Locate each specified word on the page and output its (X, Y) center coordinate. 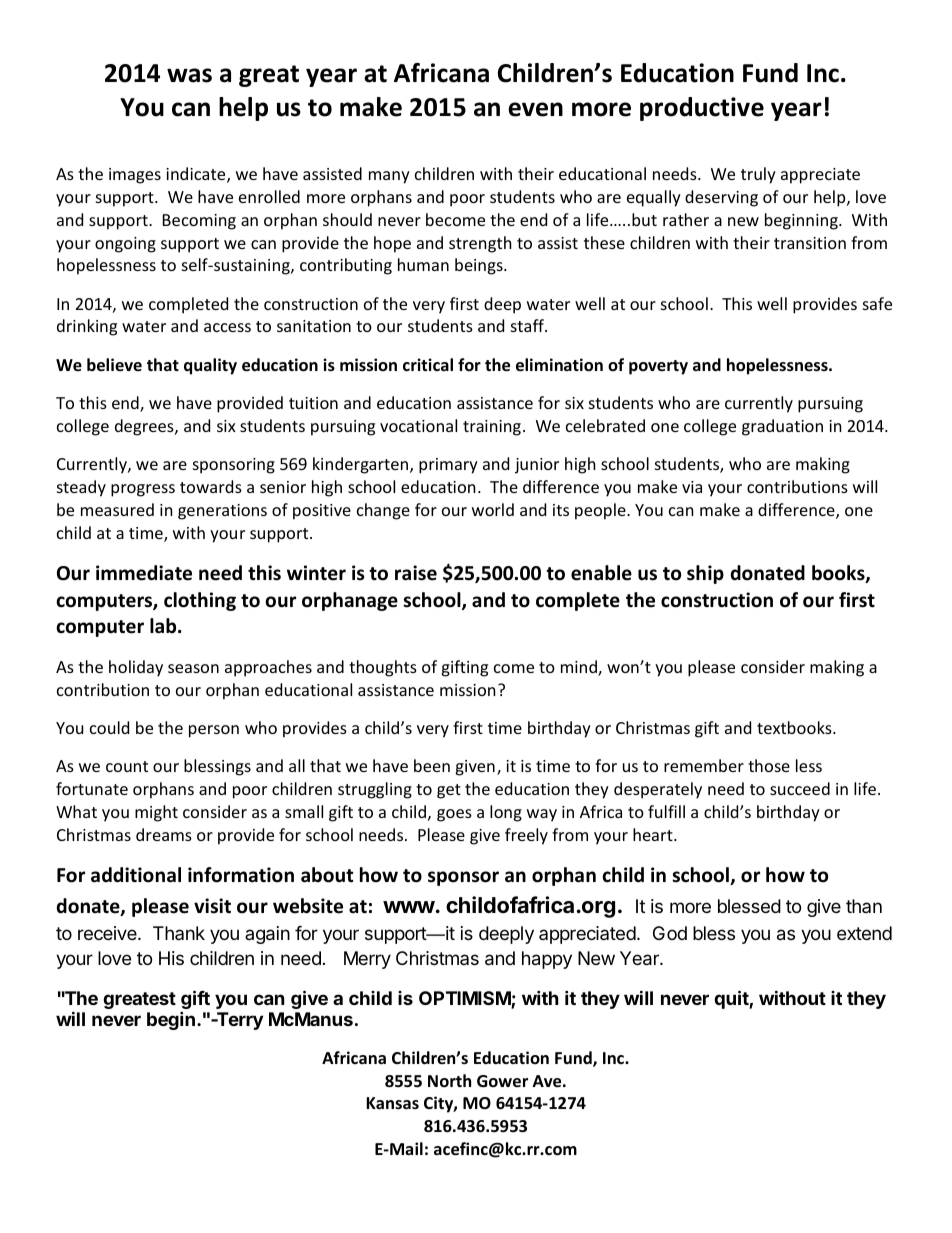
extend (864, 933)
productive (702, 109)
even (535, 109)
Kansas (392, 1103)
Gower (502, 1081)
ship (705, 574)
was (189, 75)
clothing (200, 601)
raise (416, 573)
